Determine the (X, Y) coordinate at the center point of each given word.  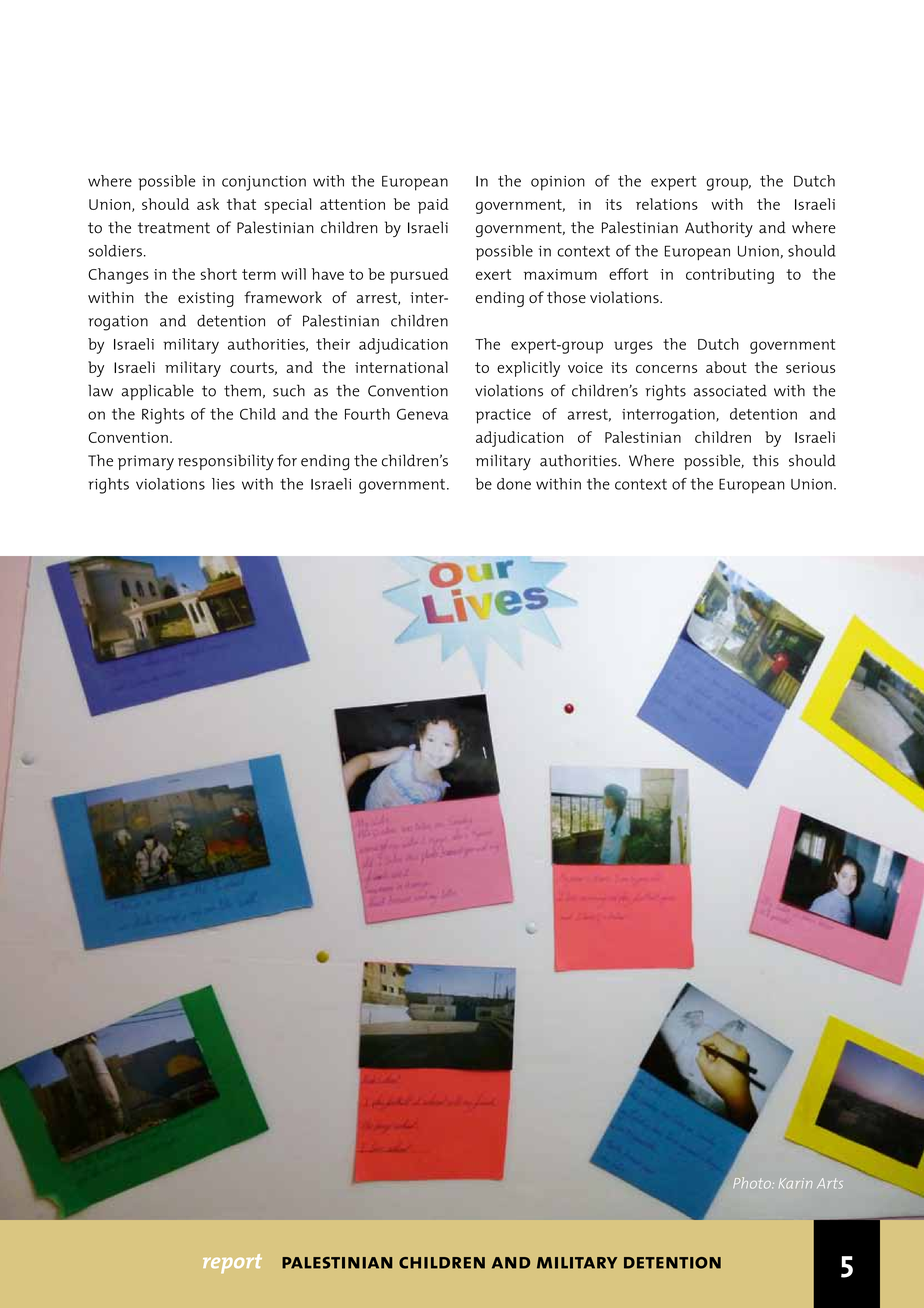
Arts (830, 1183)
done (514, 484)
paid (433, 206)
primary (146, 462)
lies (223, 484)
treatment (174, 228)
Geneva (423, 414)
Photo (753, 1183)
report (232, 1263)
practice (503, 416)
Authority (719, 229)
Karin (795, 1183)
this (766, 460)
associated (730, 390)
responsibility (226, 462)
